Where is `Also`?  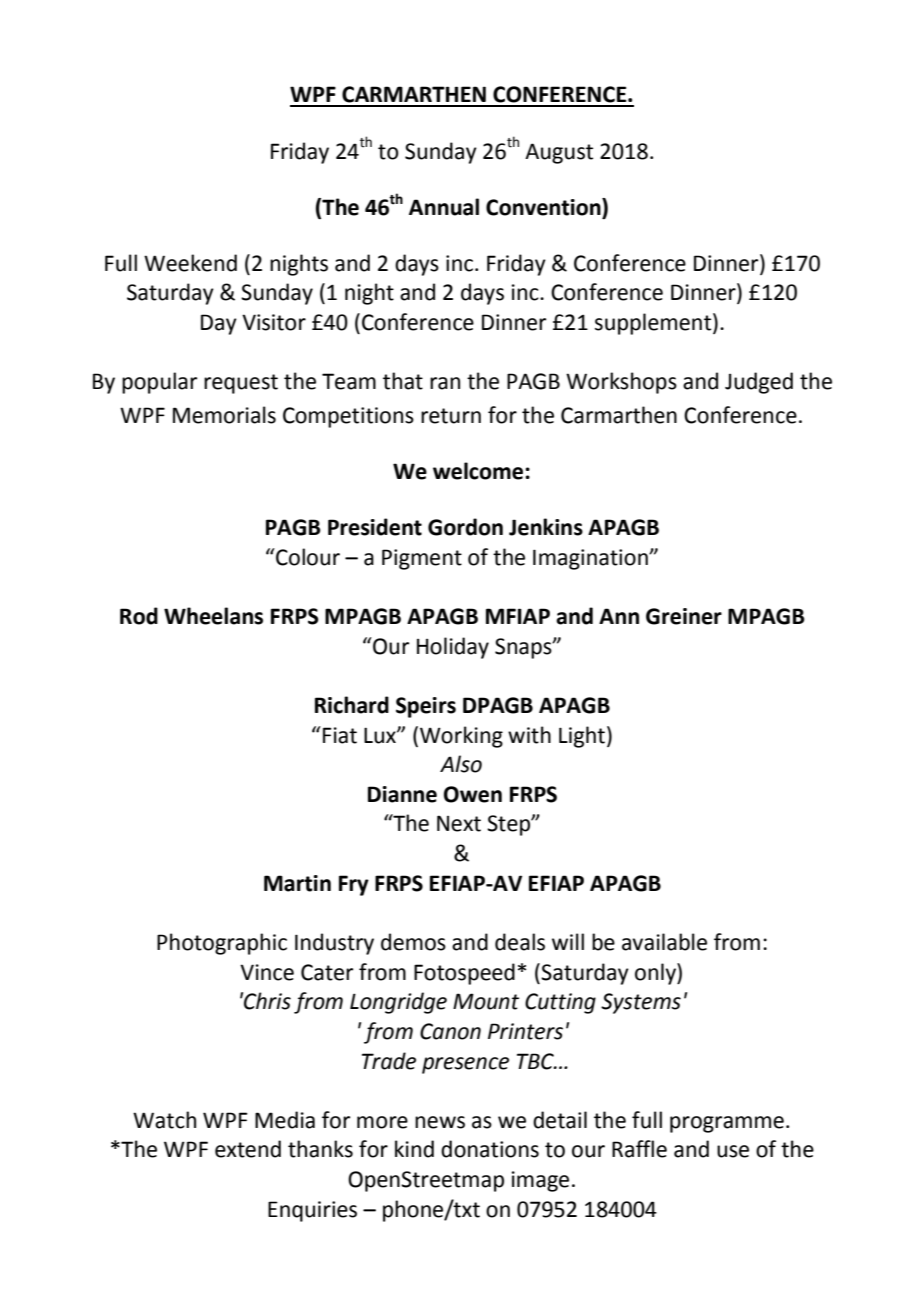 Also is located at coordinates (461, 764).
